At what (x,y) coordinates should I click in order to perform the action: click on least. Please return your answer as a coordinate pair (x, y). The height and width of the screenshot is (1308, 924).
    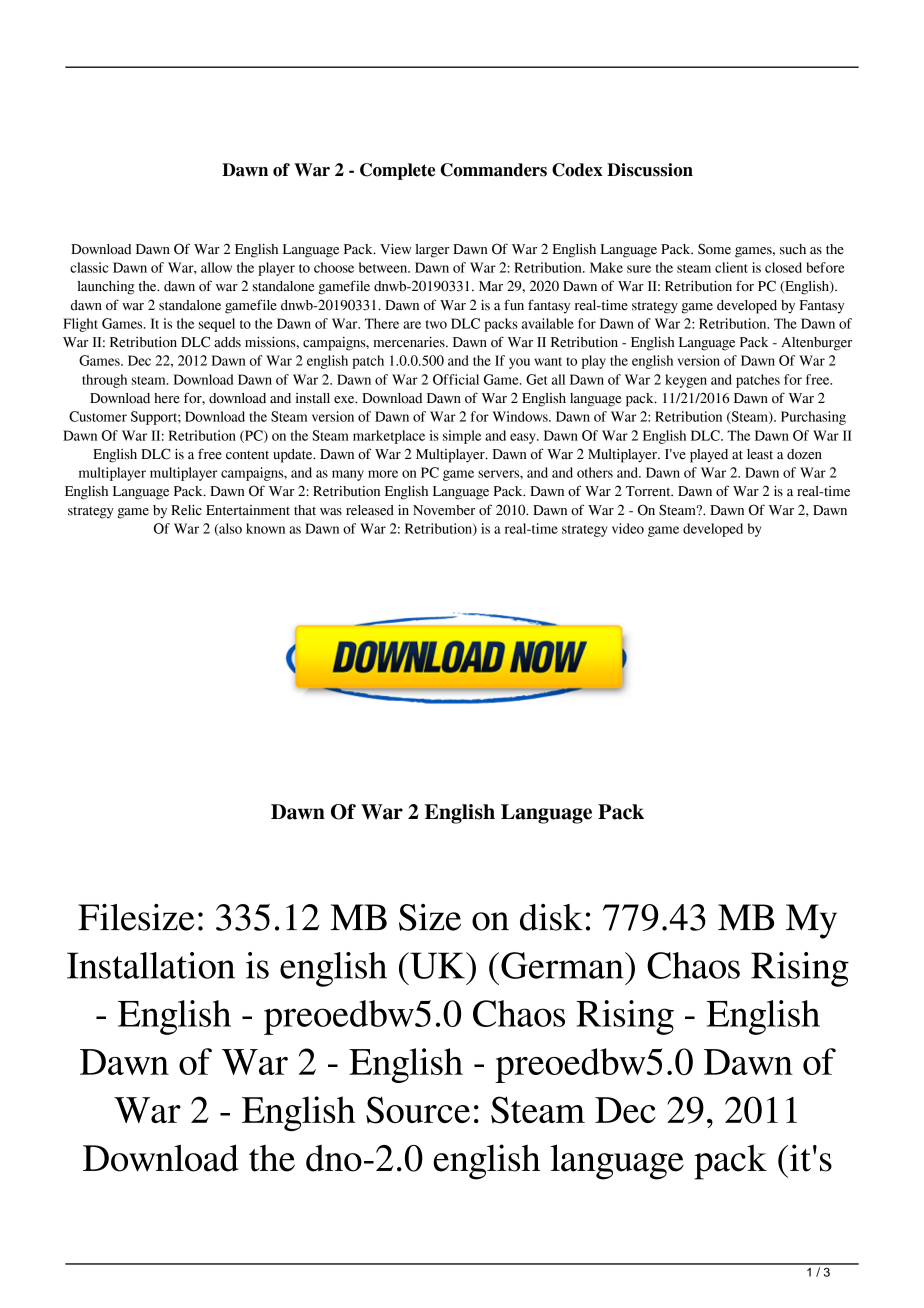
    Looking at the image, I should click on (760, 454).
